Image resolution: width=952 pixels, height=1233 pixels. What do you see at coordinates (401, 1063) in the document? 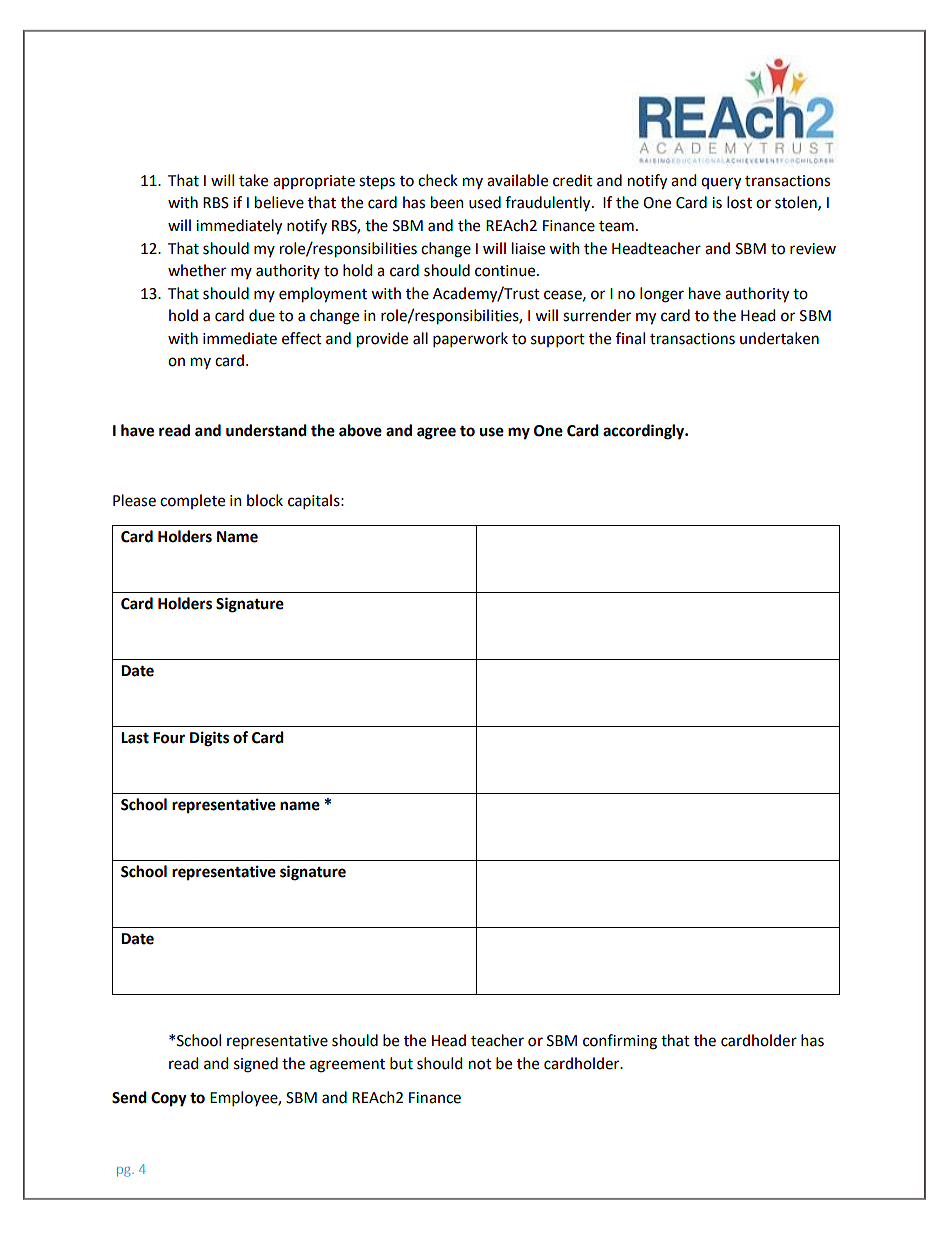
I see `but` at bounding box center [401, 1063].
